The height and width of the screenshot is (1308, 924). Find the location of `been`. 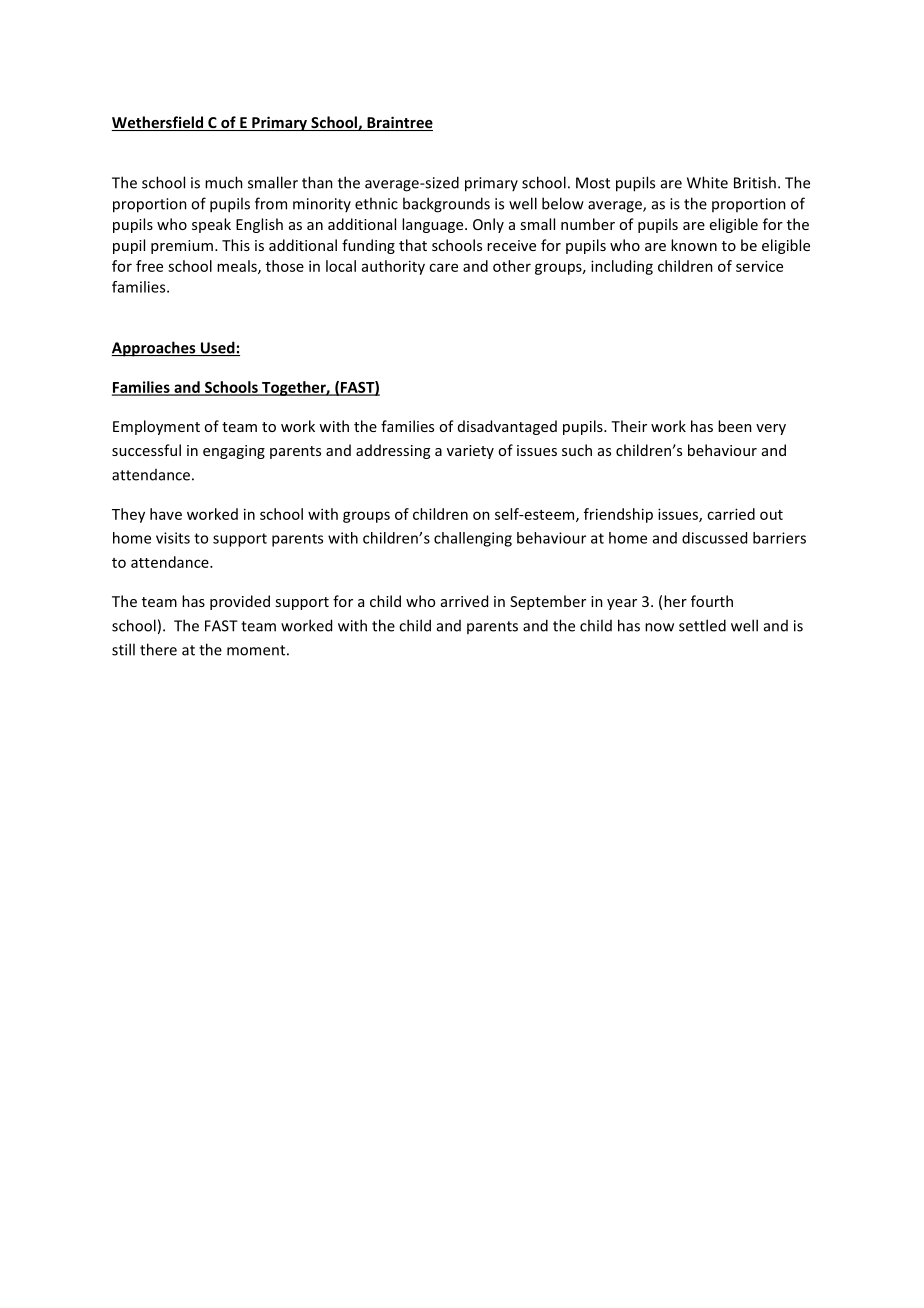

been is located at coordinates (735, 426).
